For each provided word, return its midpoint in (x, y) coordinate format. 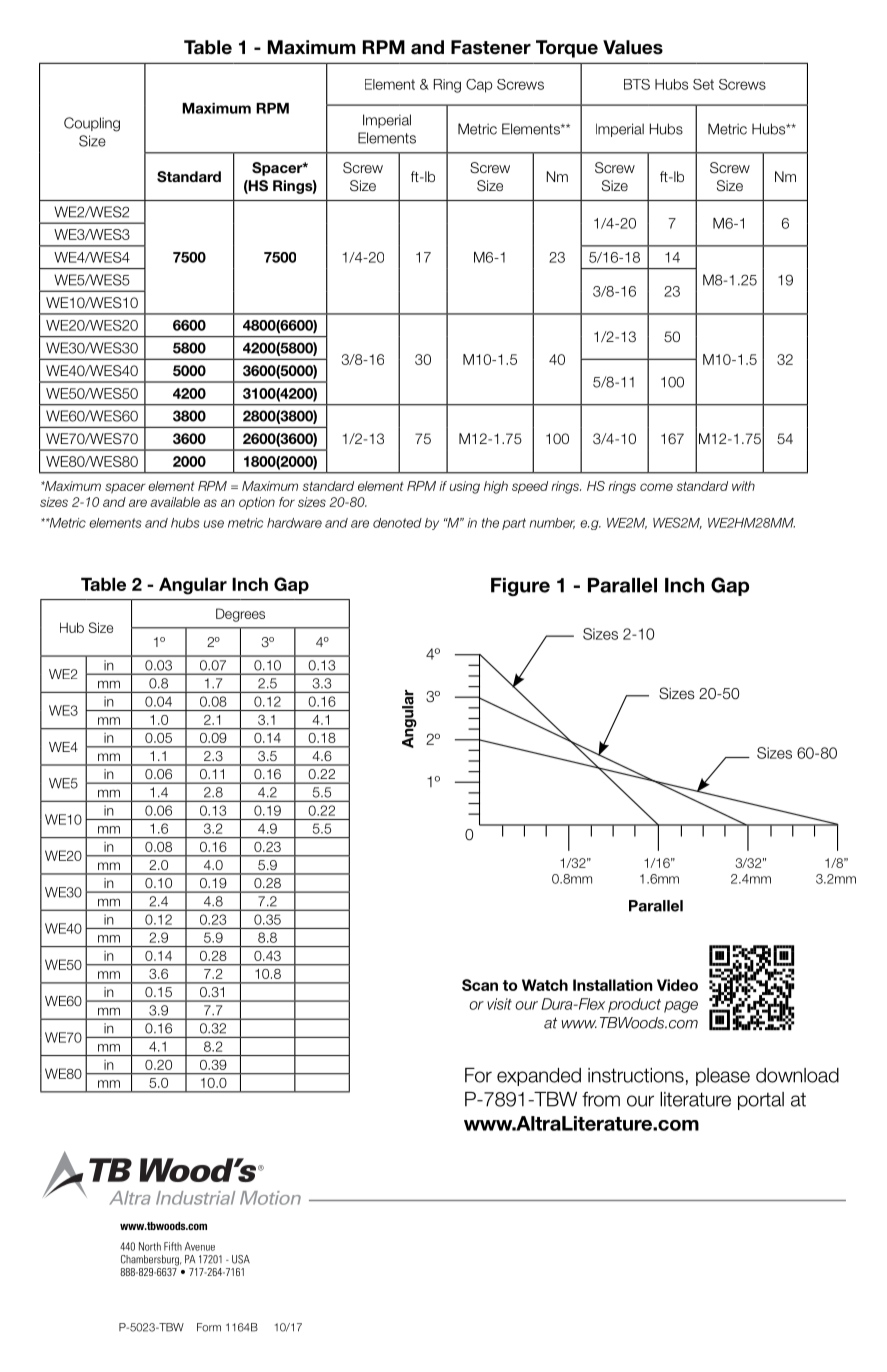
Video (677, 985)
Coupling (92, 124)
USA (241, 1259)
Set (703, 84)
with (743, 486)
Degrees (240, 615)
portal (761, 1101)
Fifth (173, 1246)
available (175, 502)
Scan (480, 985)
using (465, 487)
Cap (479, 86)
